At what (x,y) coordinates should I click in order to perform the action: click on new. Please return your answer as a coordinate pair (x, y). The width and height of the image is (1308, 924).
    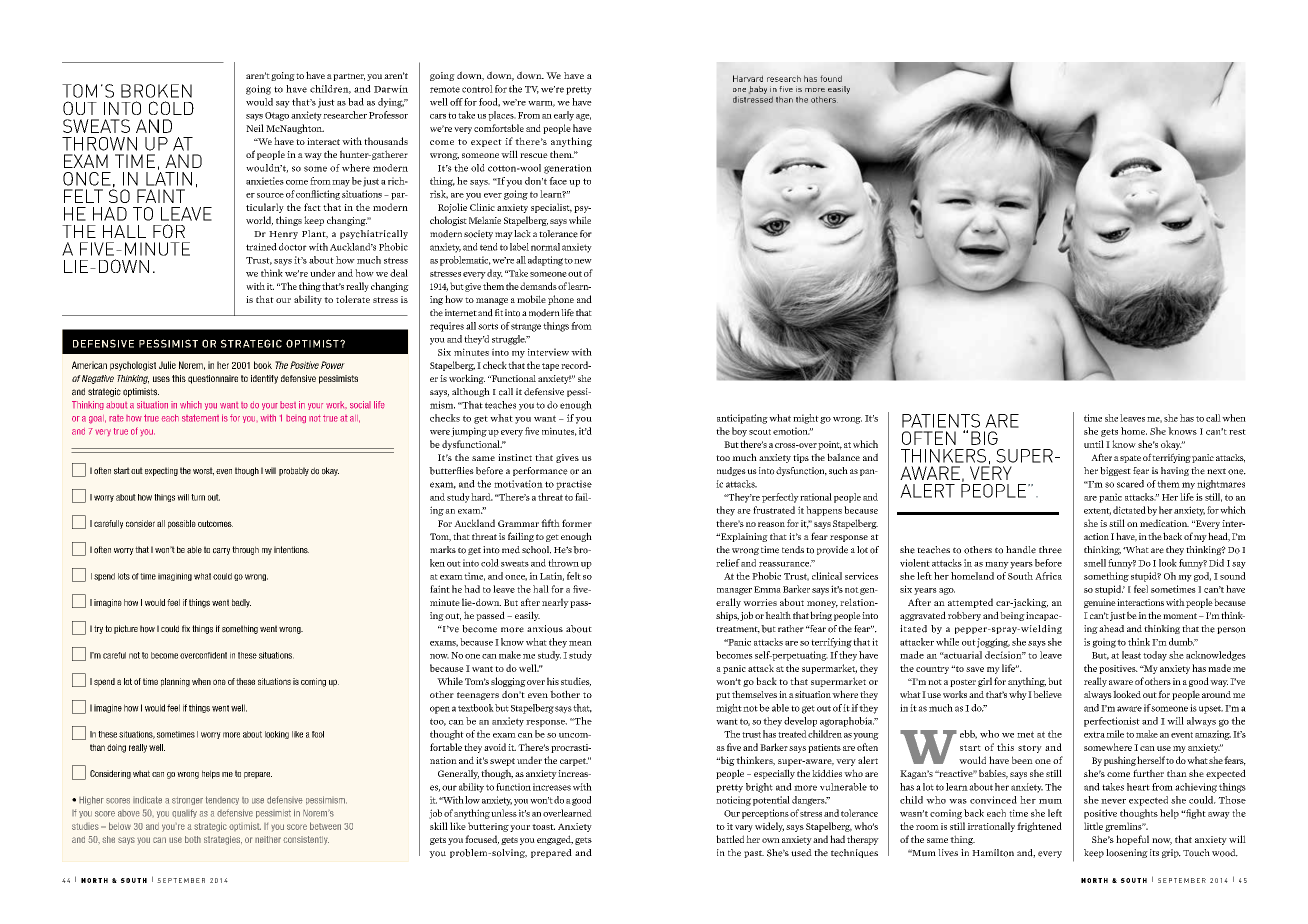
    Looking at the image, I should click on (583, 261).
